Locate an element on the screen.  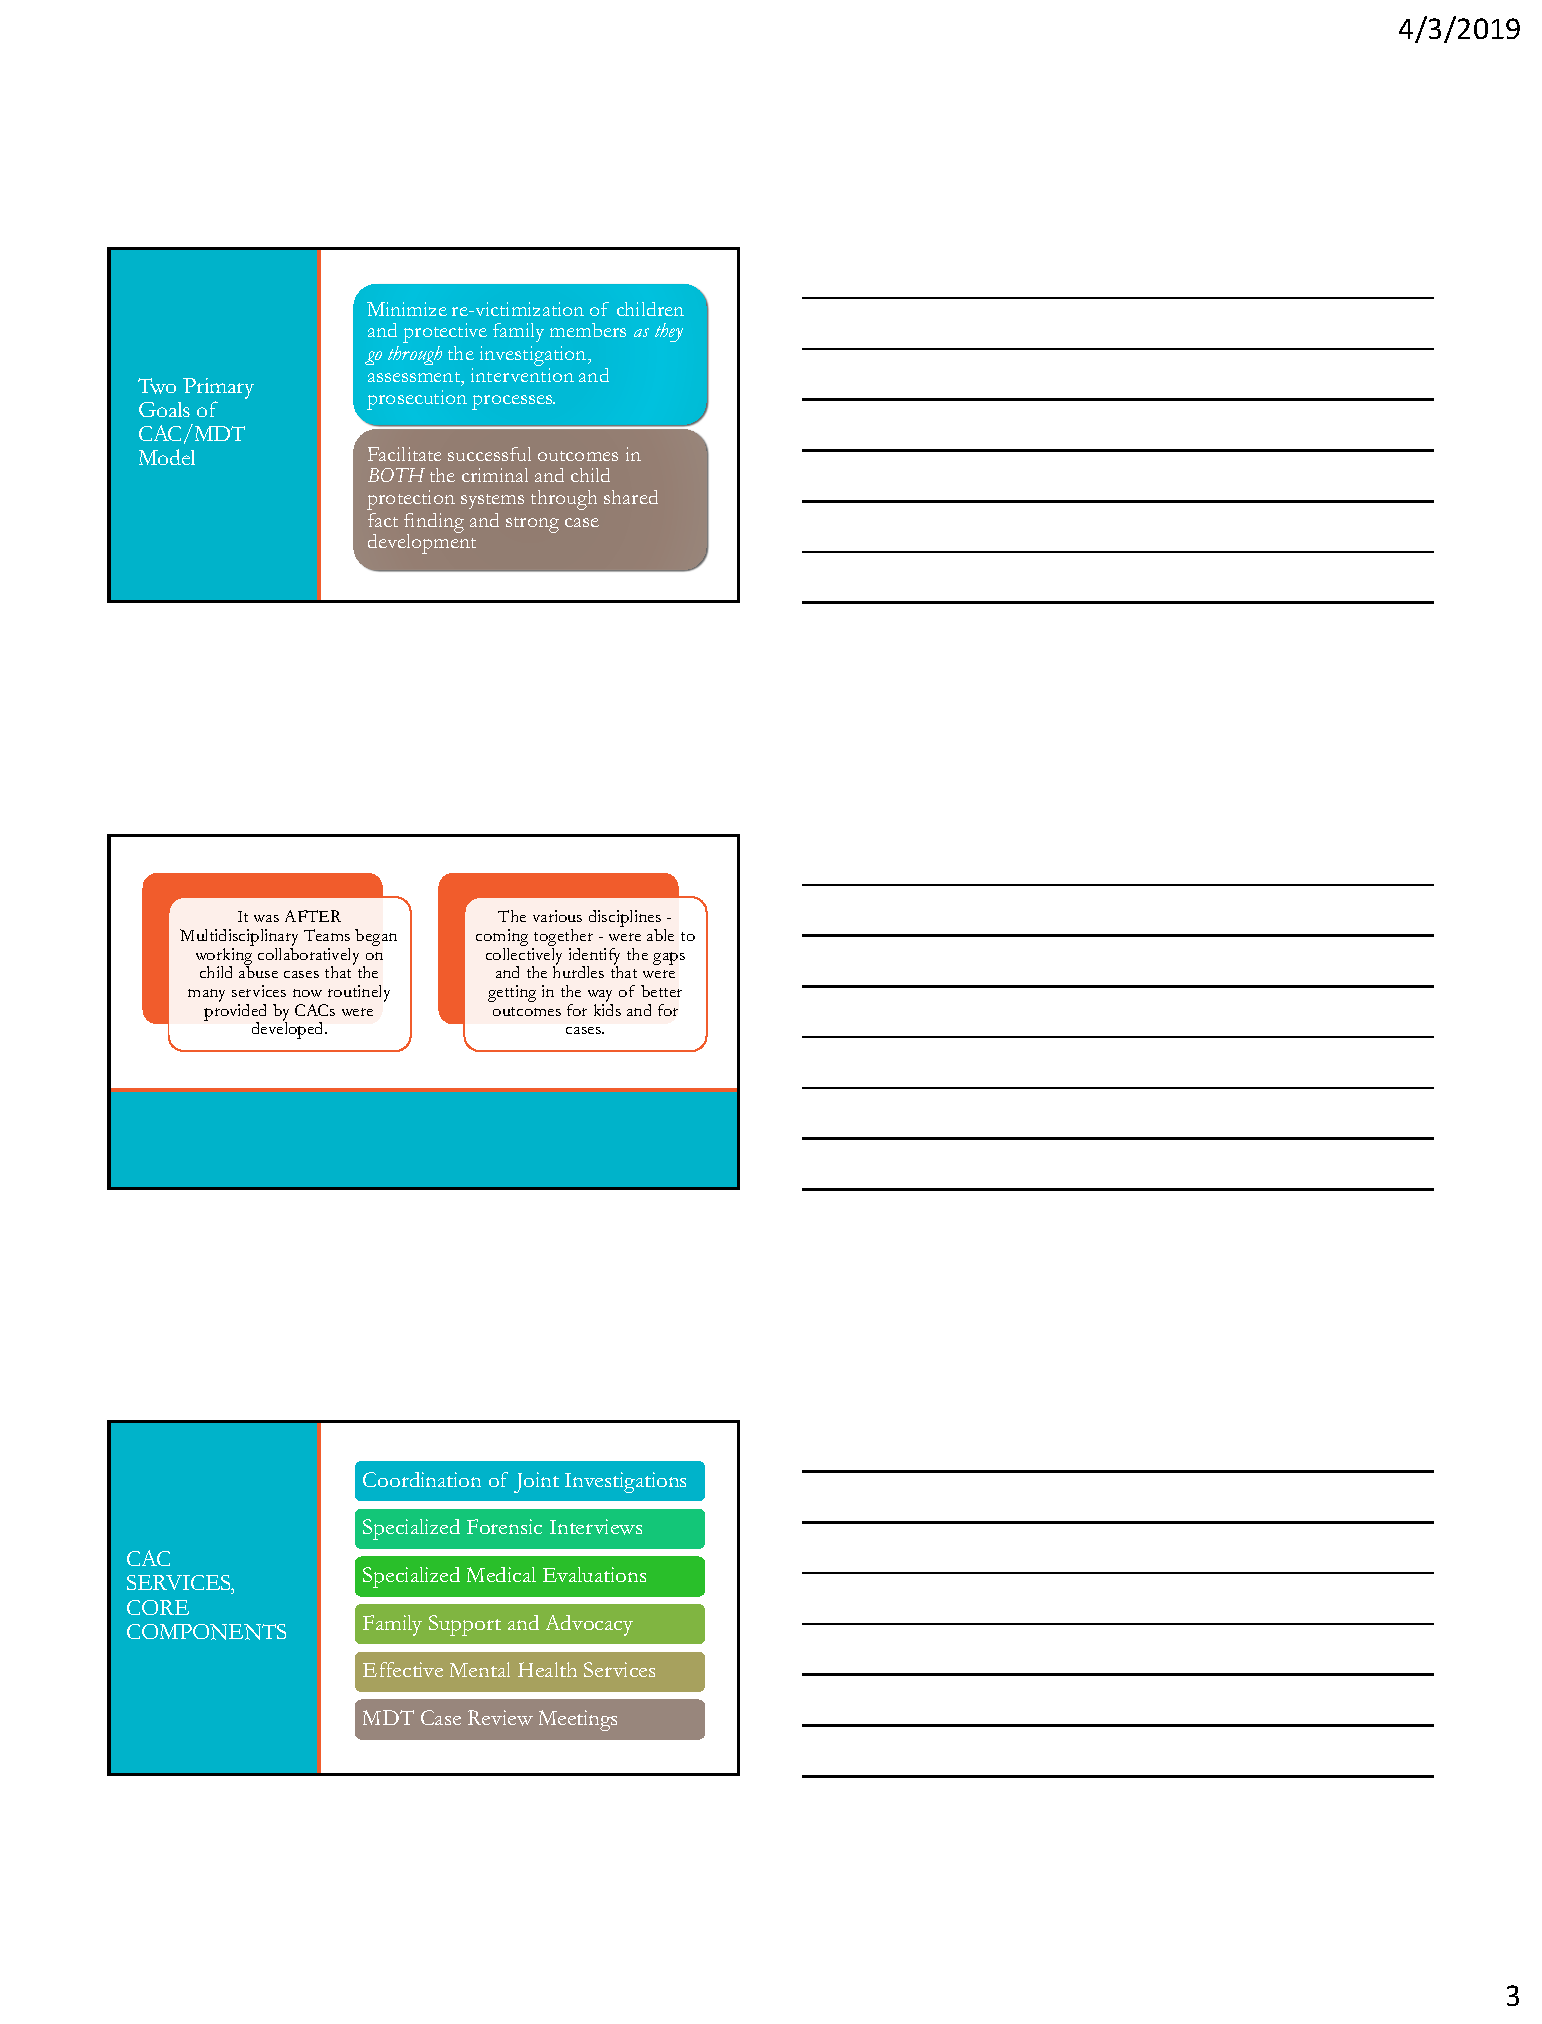
disciplines is located at coordinates (625, 920).
